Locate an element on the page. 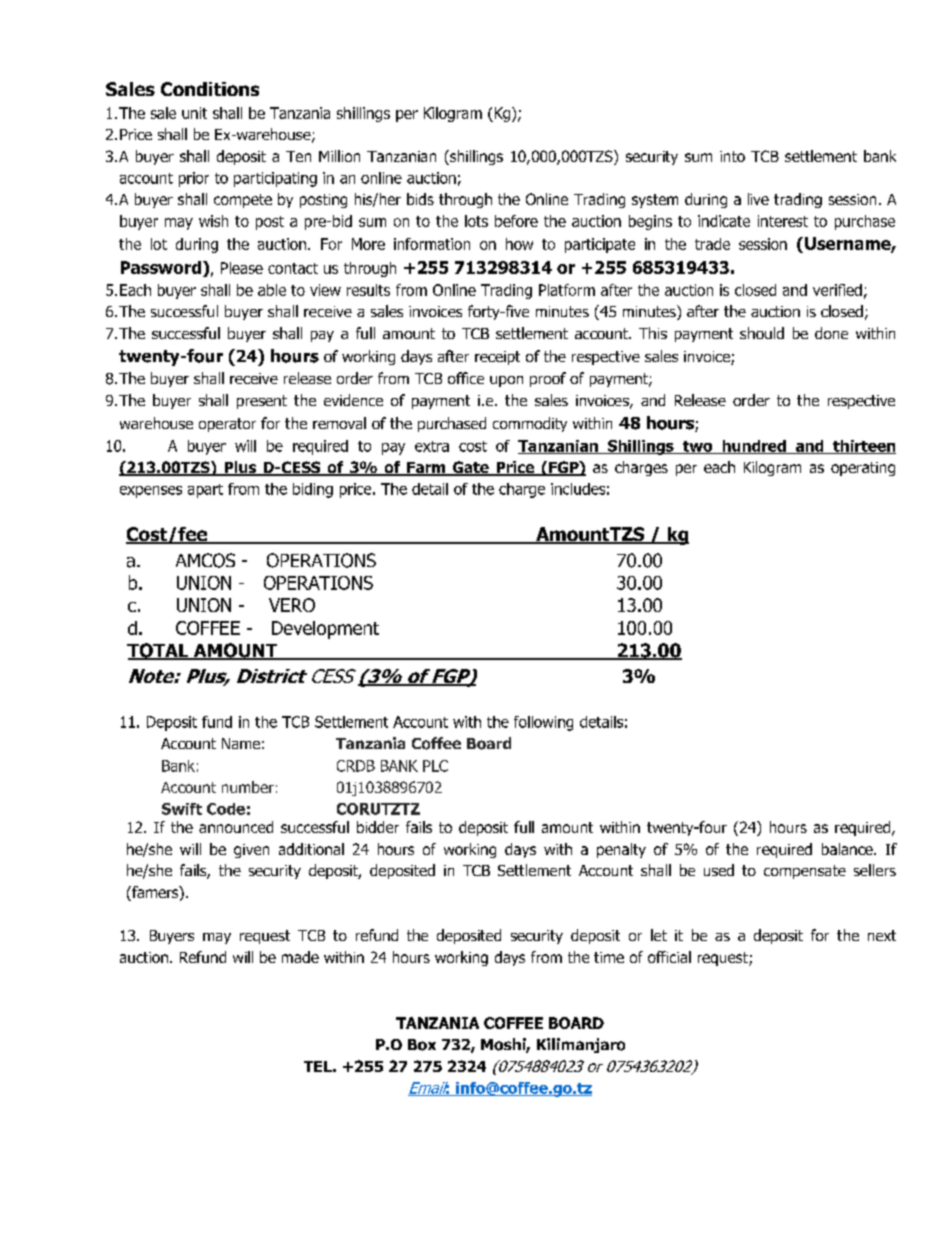 The height and width of the document is (1233, 952). PLC is located at coordinates (435, 766).
